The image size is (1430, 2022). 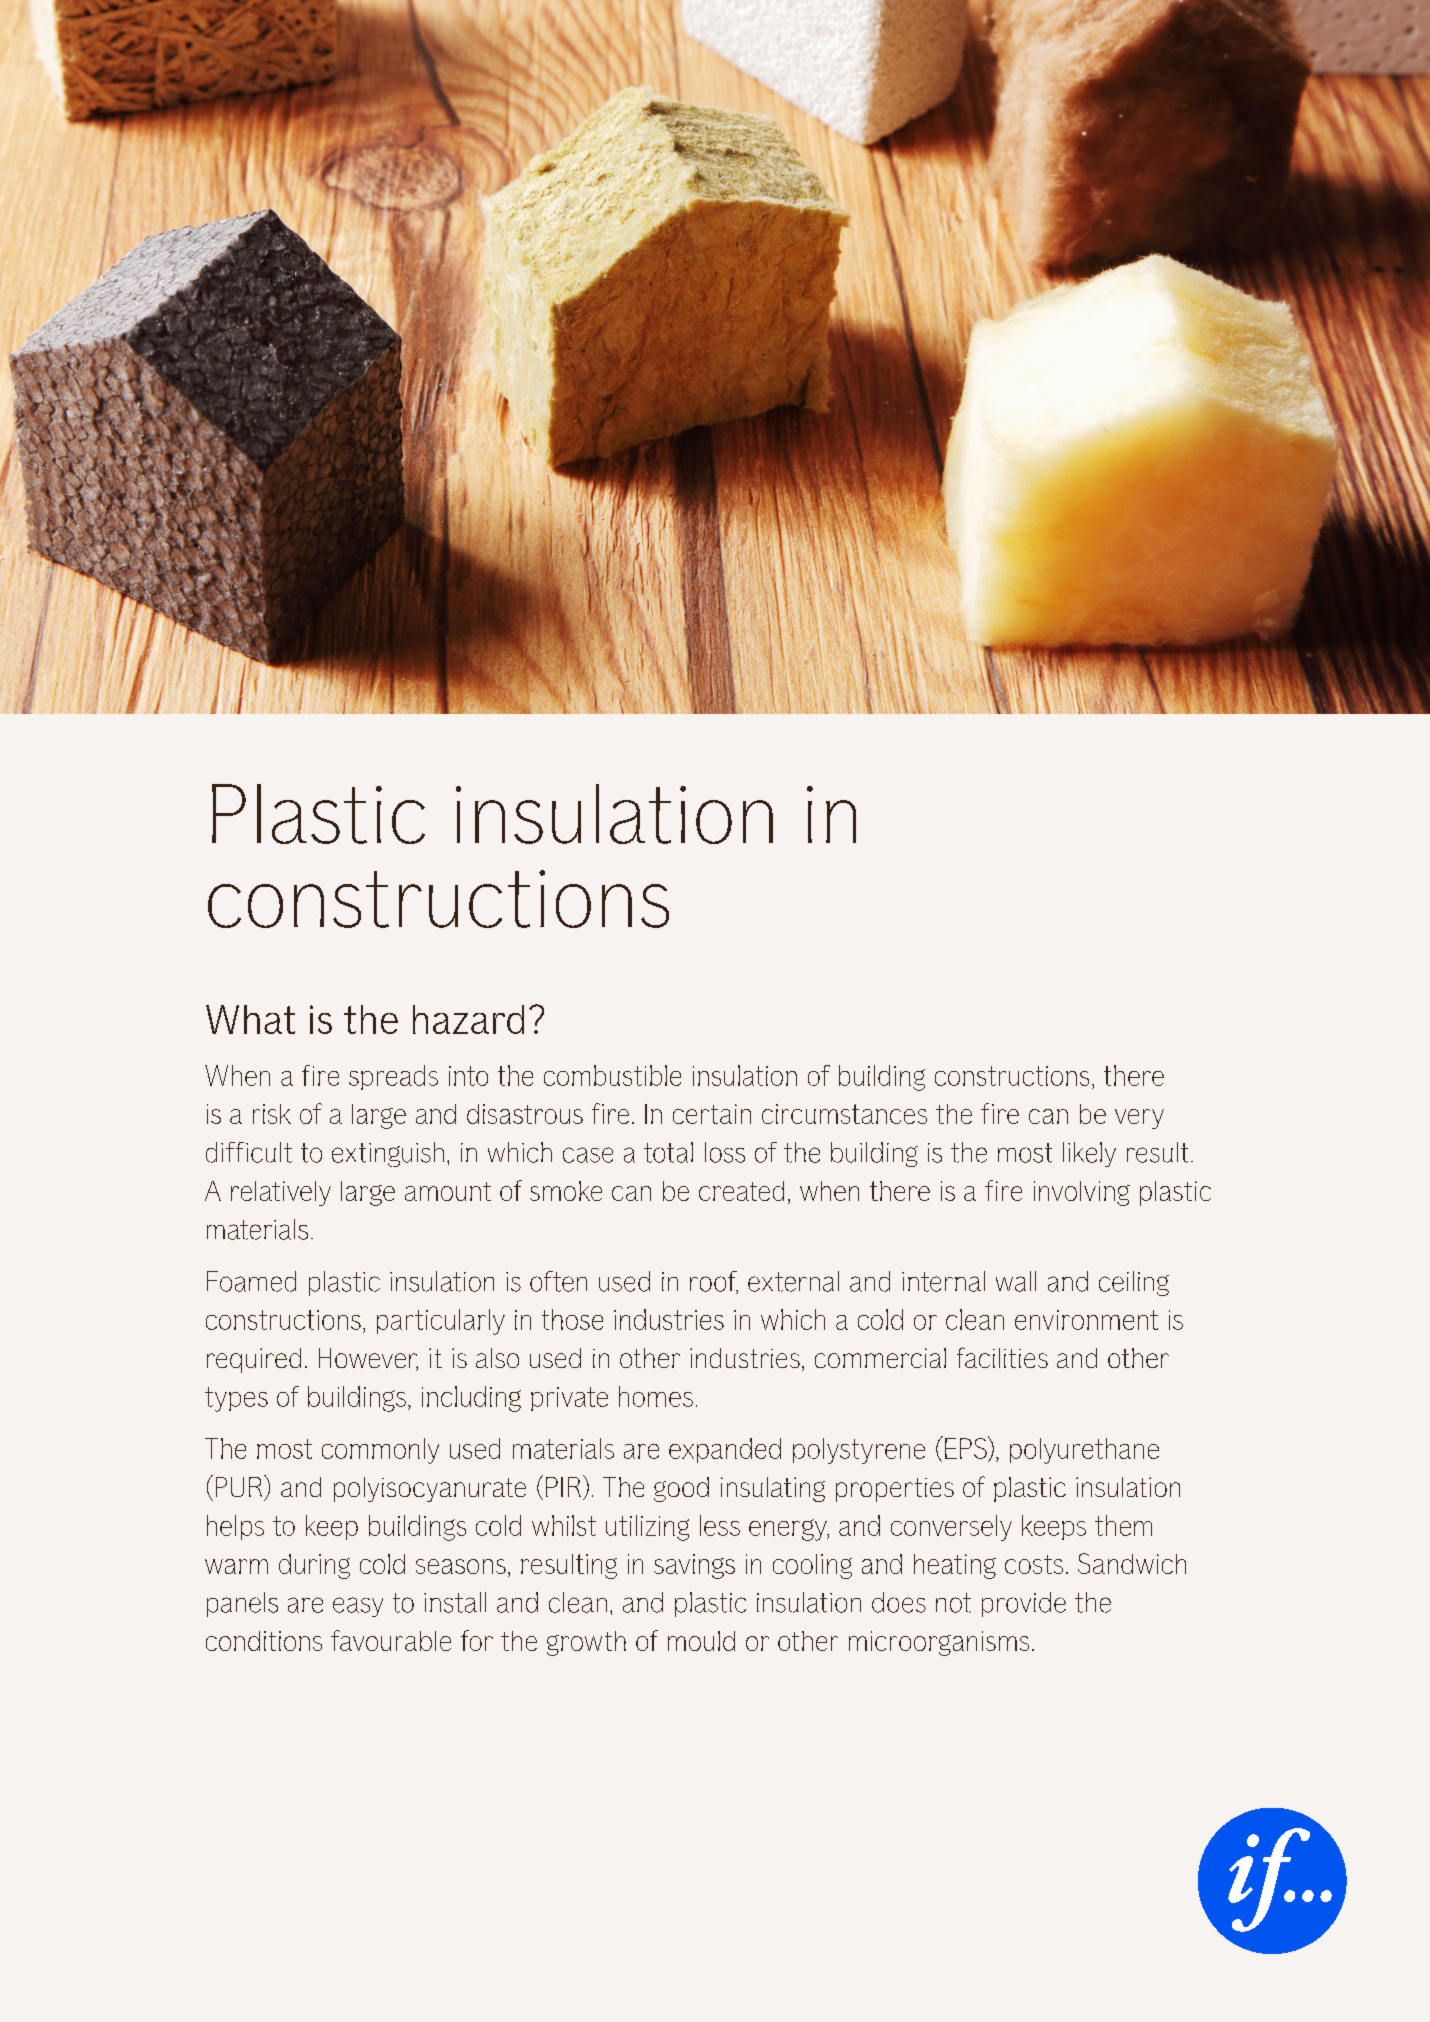 I want to click on What, so click(x=250, y=1019).
